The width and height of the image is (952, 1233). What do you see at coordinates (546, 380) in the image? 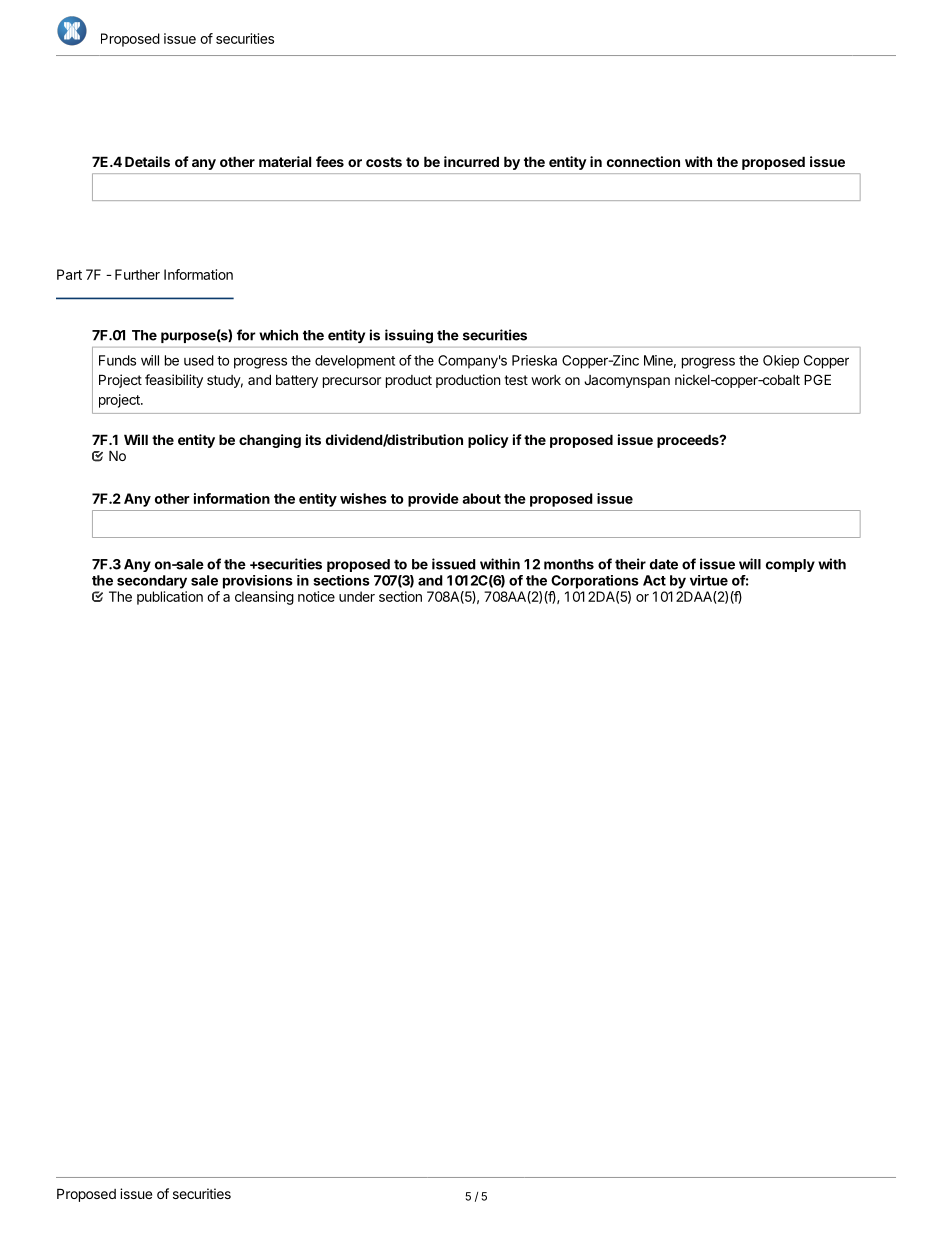
I see `work` at bounding box center [546, 380].
